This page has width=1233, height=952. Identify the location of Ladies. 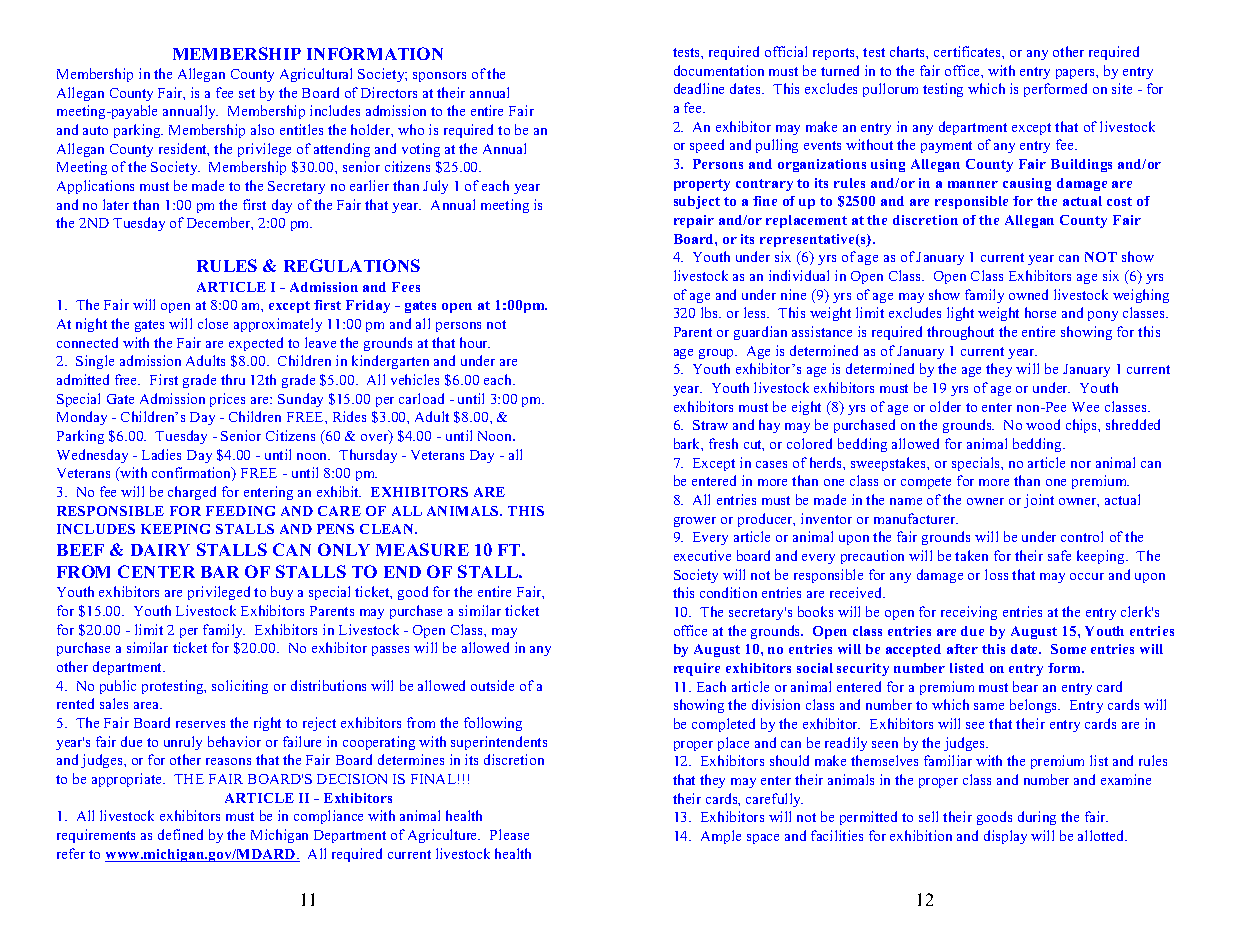
(161, 454).
